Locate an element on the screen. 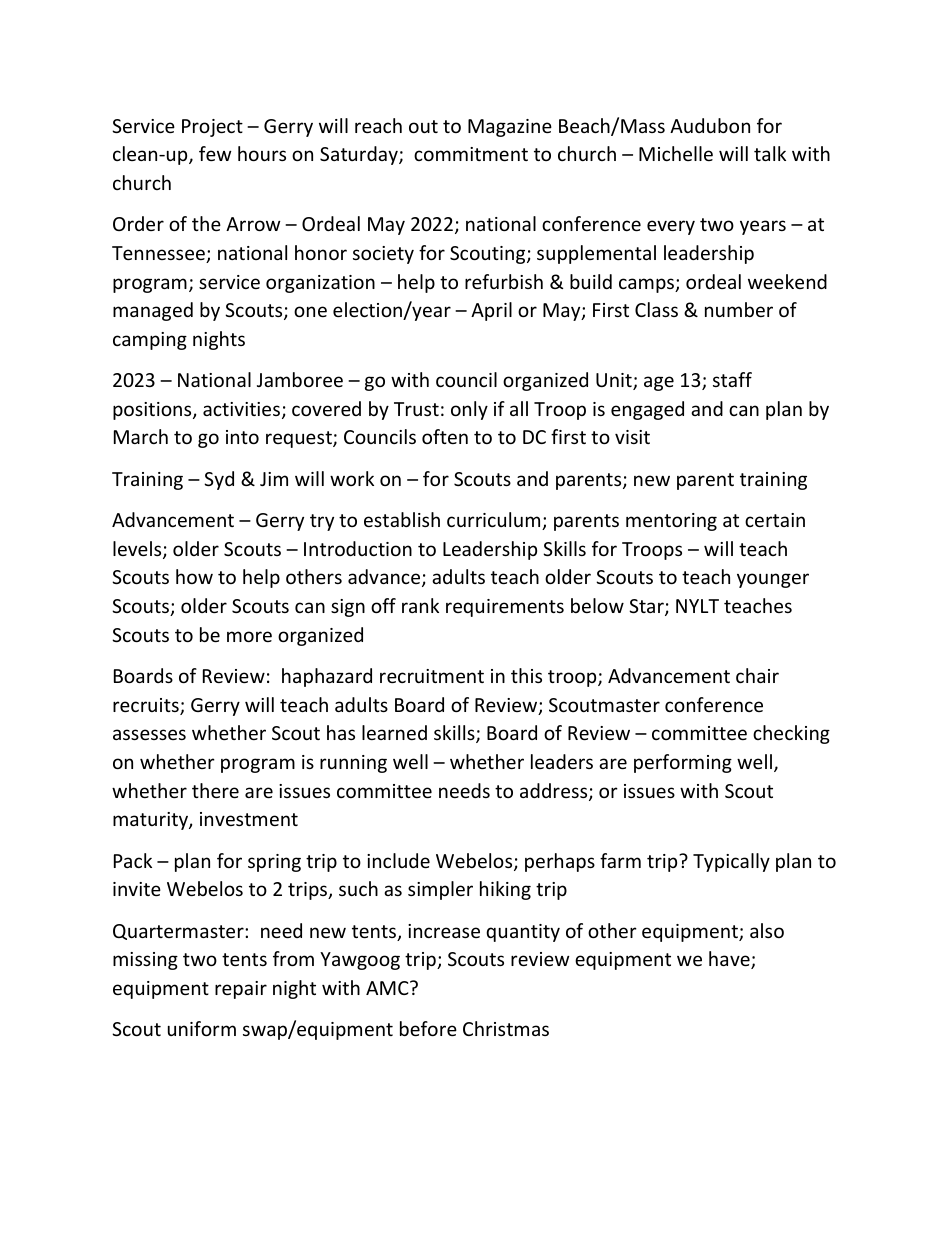 This screenshot has width=952, height=1233. how is located at coordinates (194, 576).
